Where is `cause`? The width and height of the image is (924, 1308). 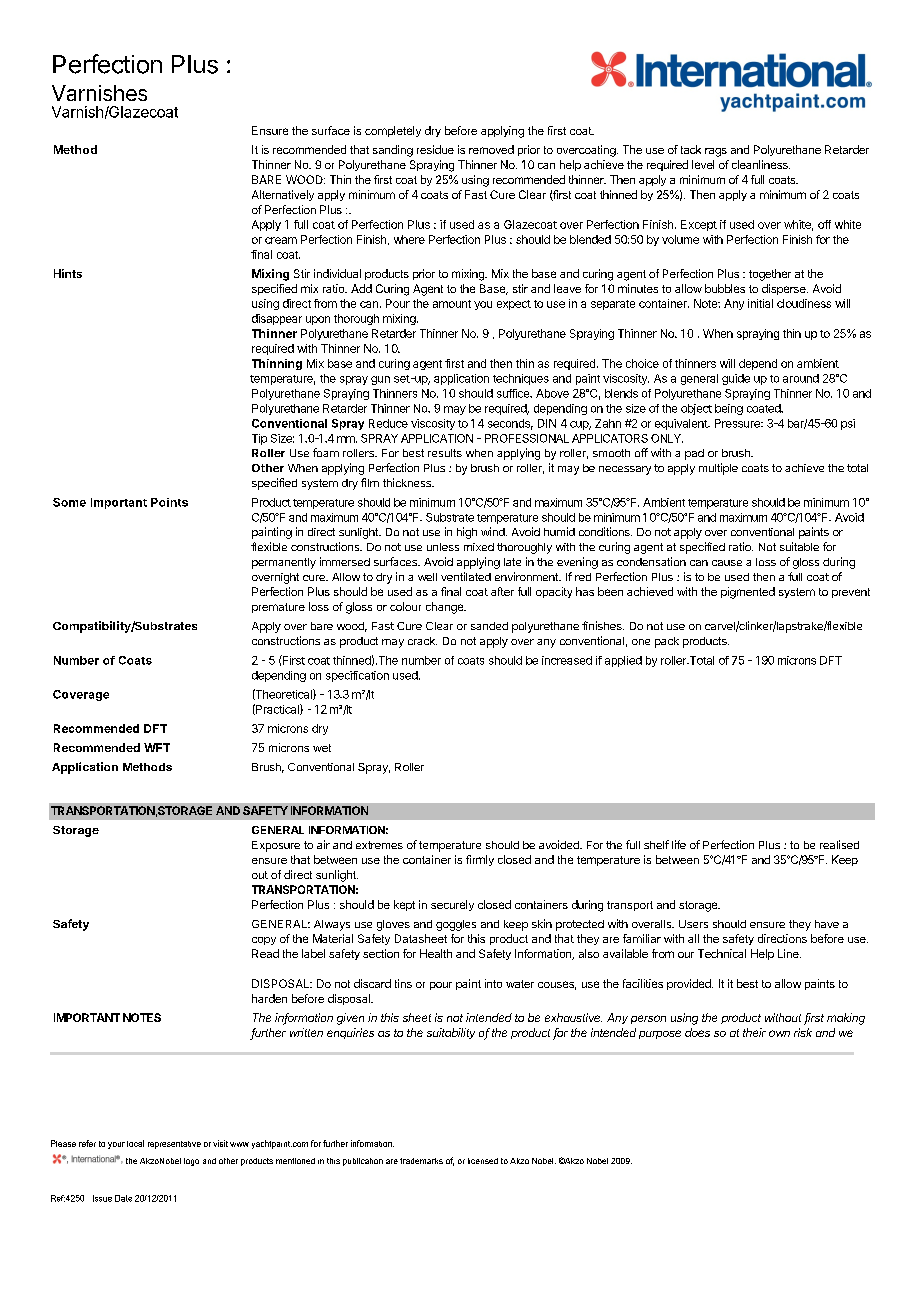 cause is located at coordinates (727, 563).
